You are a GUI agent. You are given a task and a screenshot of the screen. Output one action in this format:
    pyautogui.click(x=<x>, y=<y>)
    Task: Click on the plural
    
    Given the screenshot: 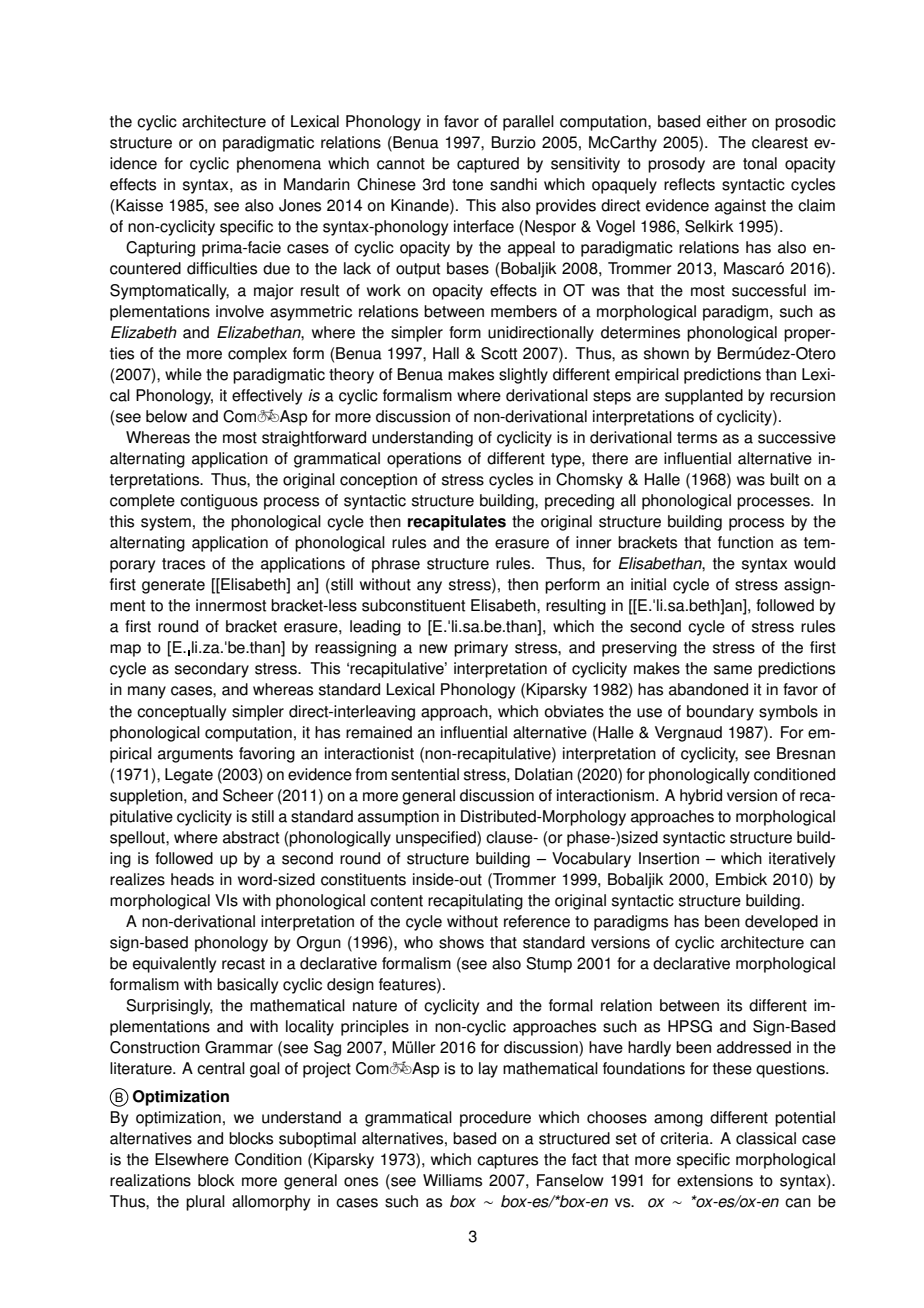 What is the action you would take?
    pyautogui.click(x=205, y=1203)
